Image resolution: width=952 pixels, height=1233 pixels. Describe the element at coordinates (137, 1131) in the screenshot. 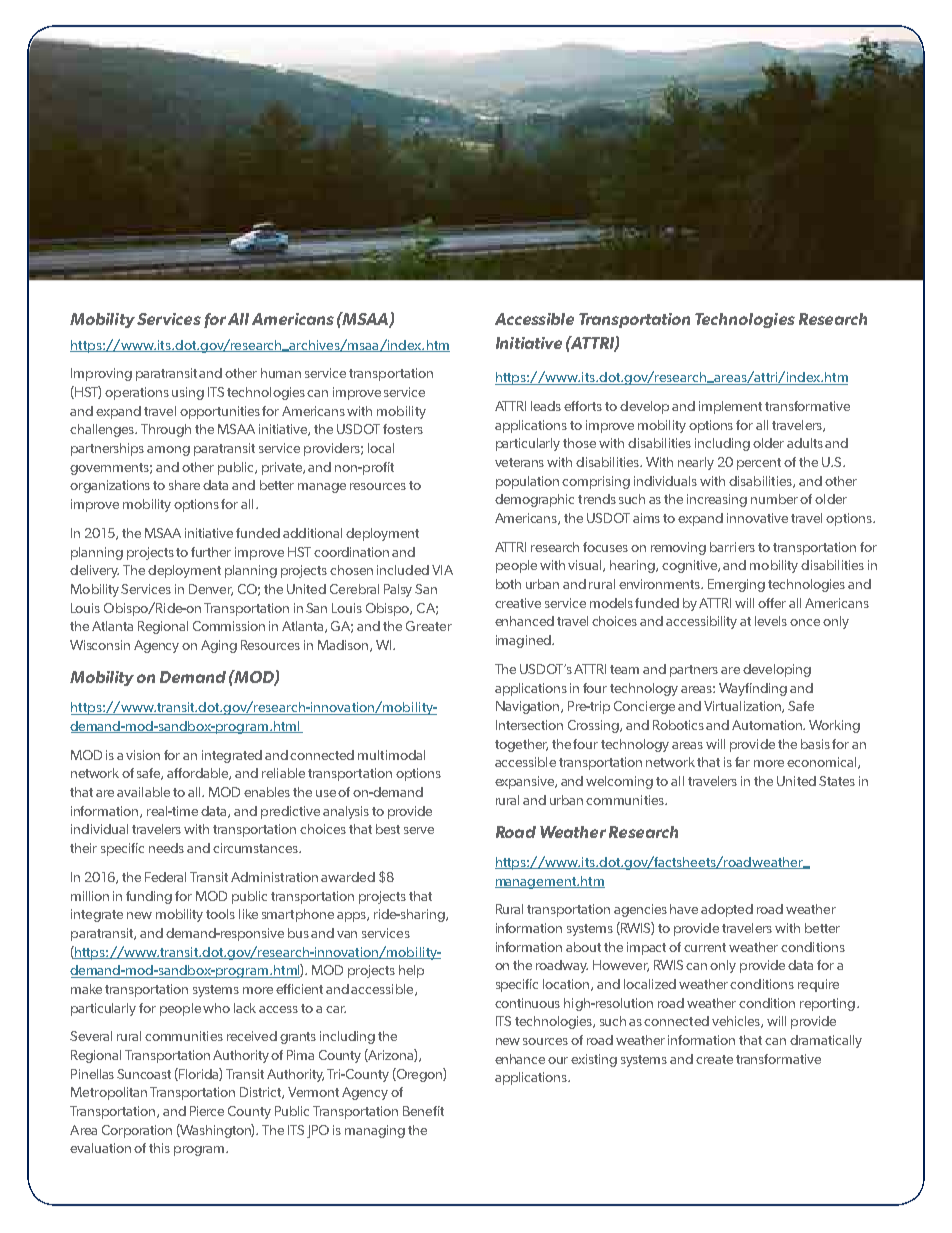

I see `Corporation` at that location.
